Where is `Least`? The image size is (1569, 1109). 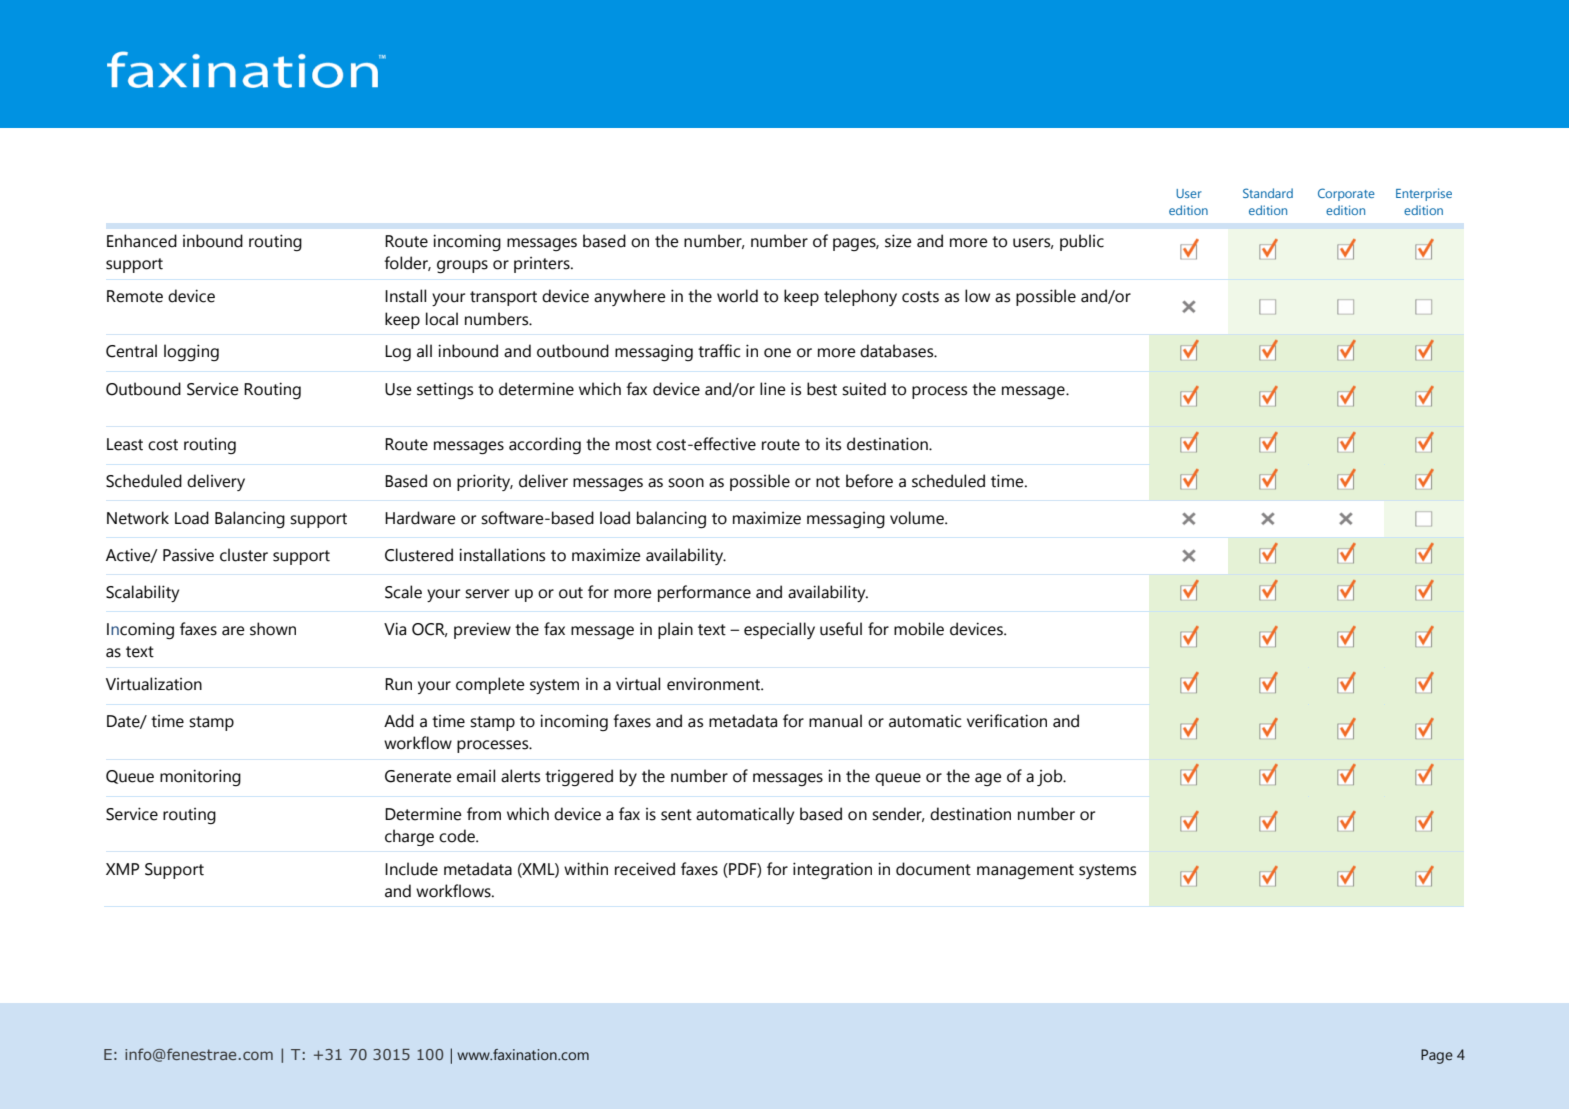
Least is located at coordinates (125, 444).
